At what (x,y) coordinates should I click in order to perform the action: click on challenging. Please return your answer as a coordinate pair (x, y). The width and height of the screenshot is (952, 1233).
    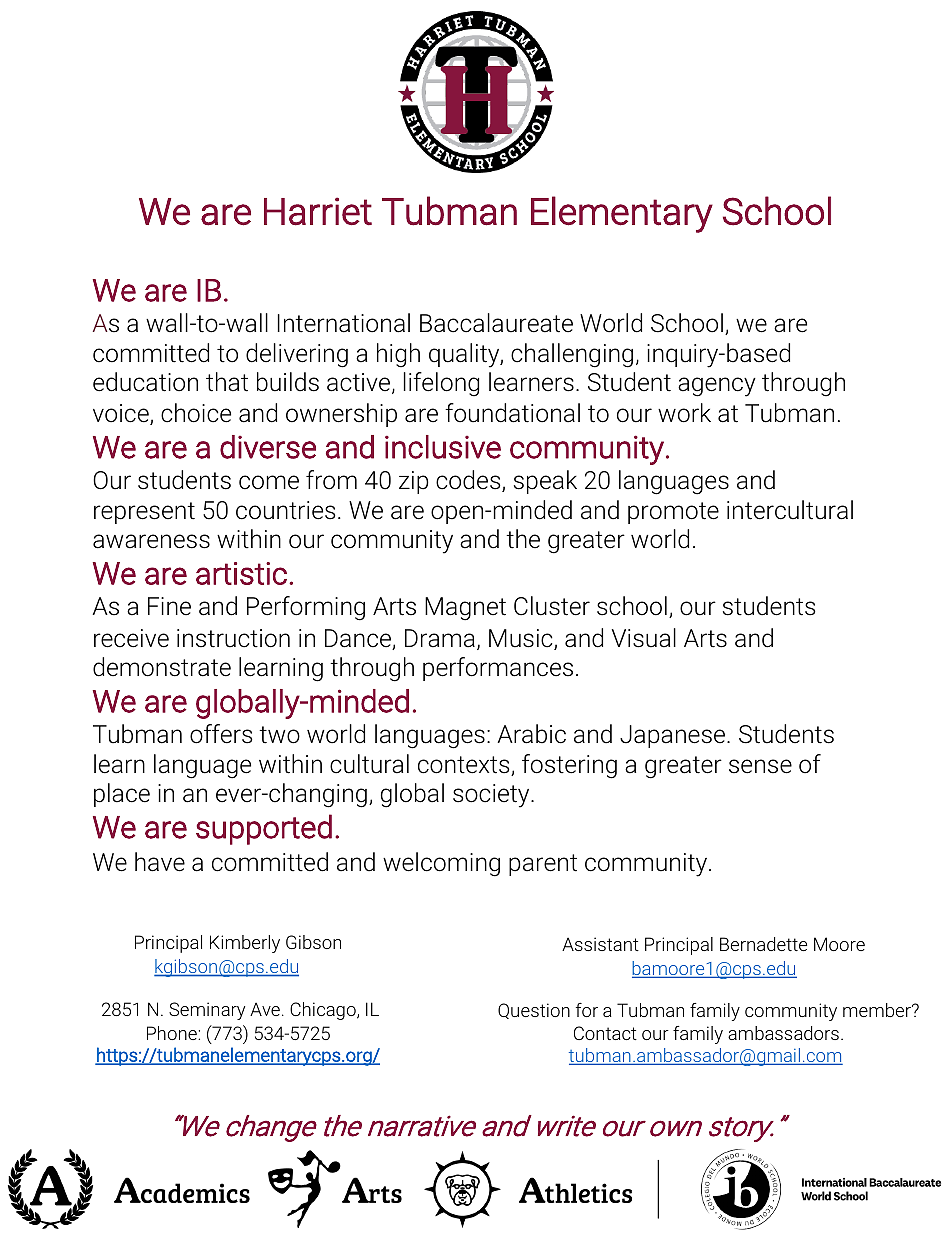
    Looking at the image, I should click on (572, 355).
